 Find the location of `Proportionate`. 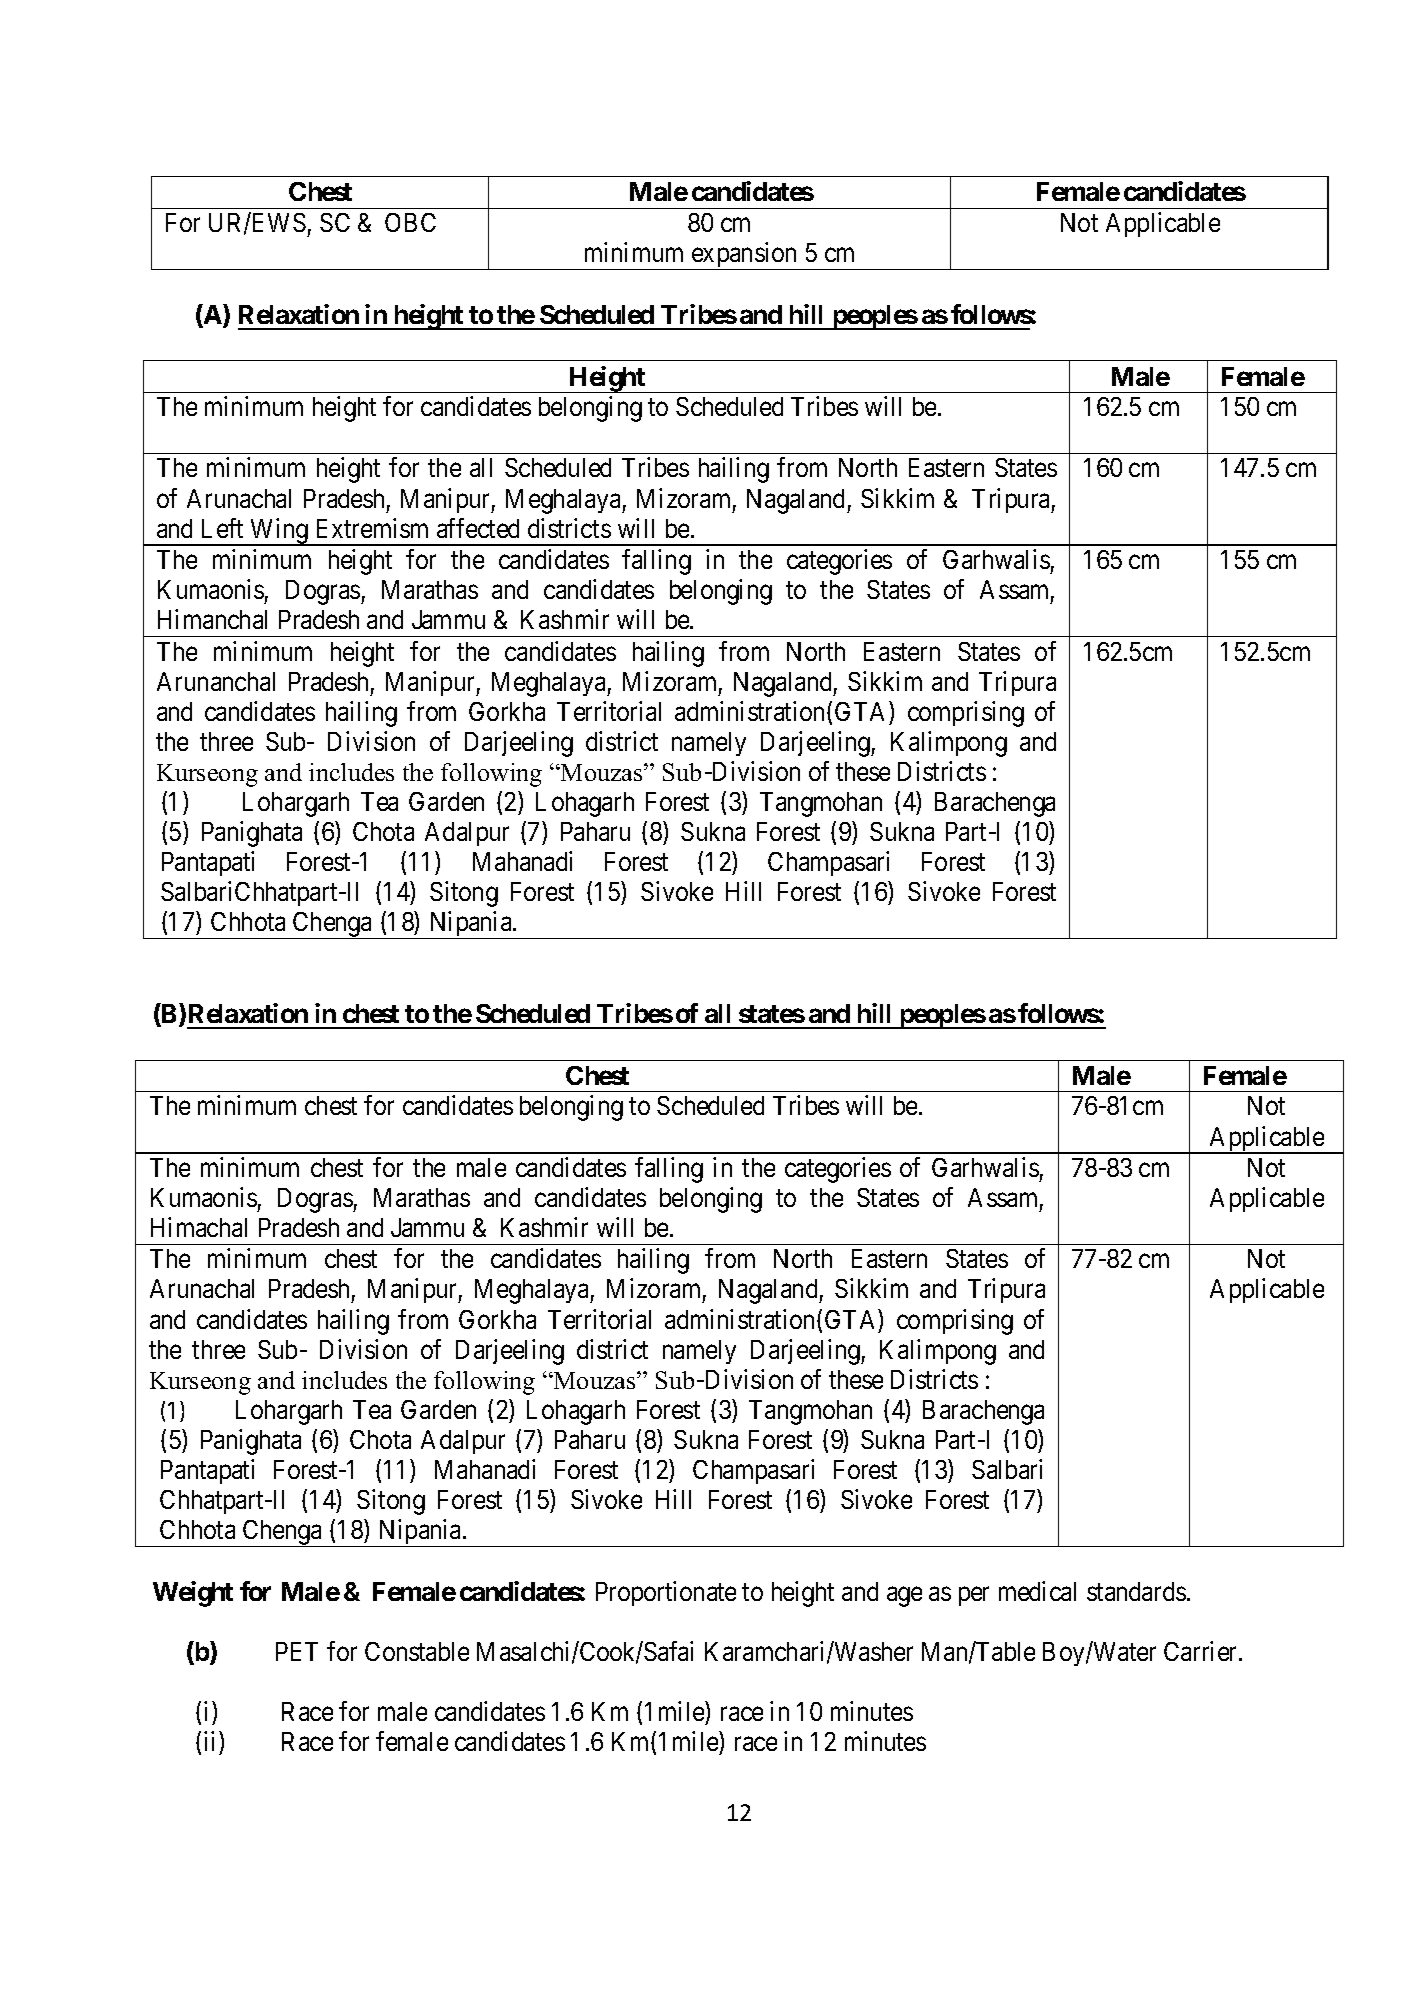

Proportionate is located at coordinates (666, 1593).
